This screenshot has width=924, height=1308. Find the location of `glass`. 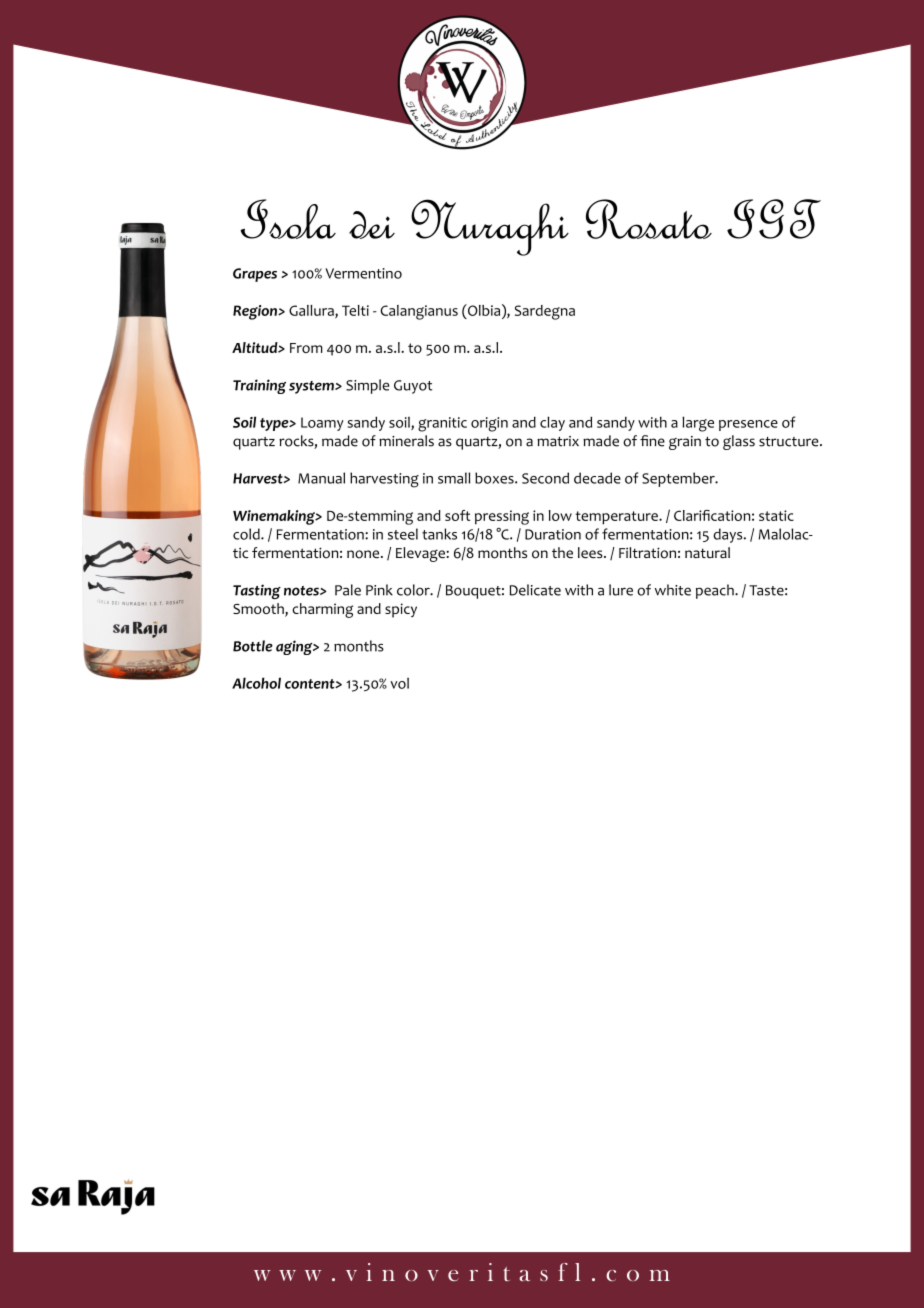

glass is located at coordinates (739, 442).
